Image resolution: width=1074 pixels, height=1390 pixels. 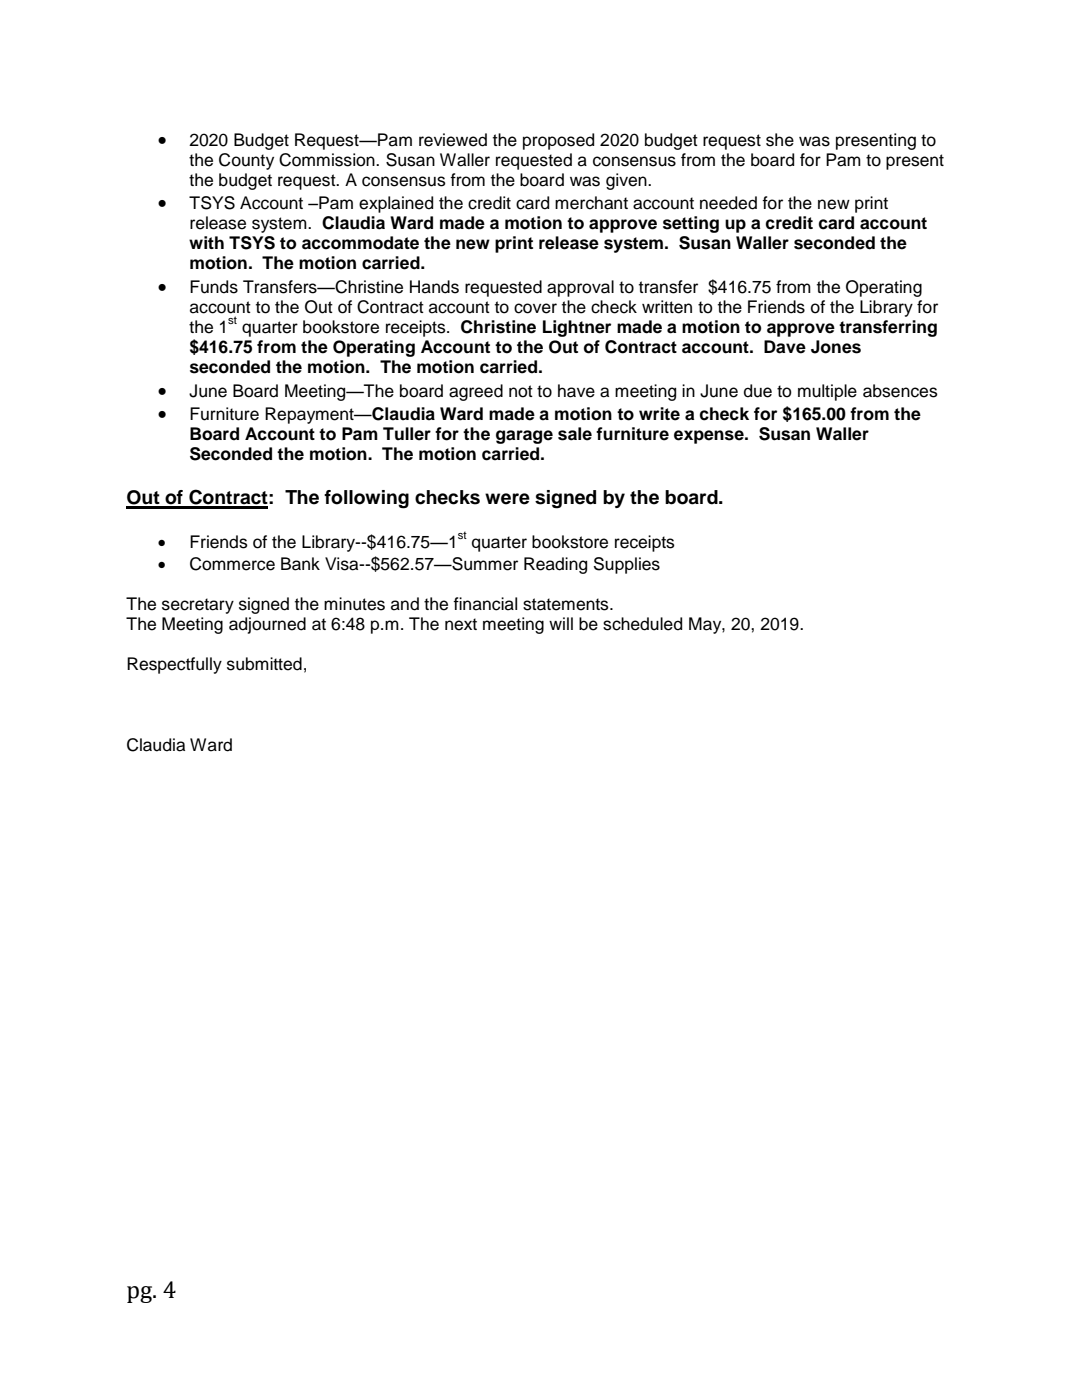 What do you see at coordinates (521, 391) in the screenshot?
I see `not` at bounding box center [521, 391].
